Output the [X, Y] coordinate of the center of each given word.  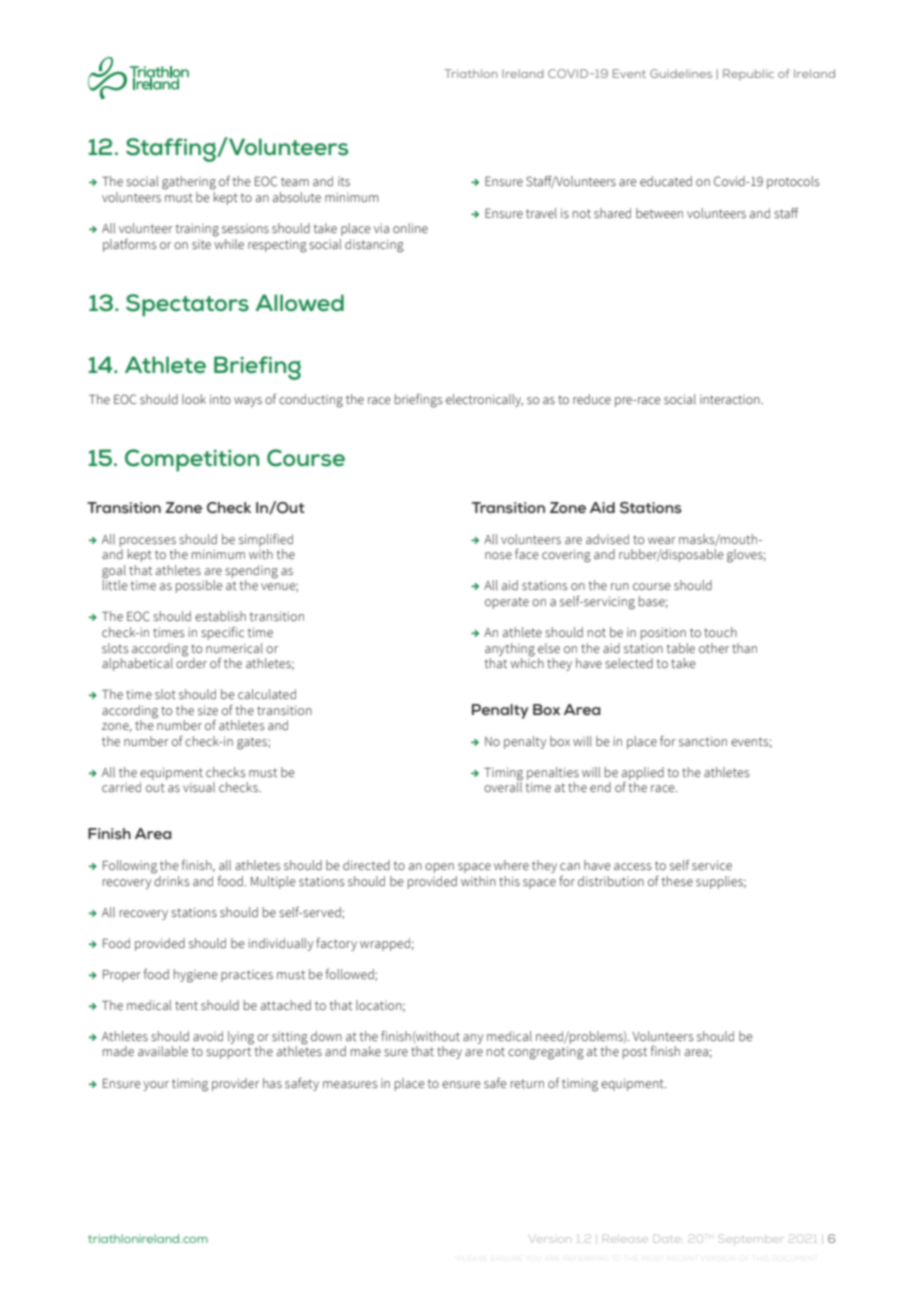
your [156, 1086]
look [194, 399]
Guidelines [681, 73]
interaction [731, 399]
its [344, 181]
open [439, 868]
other [714, 648]
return [527, 1083]
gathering [189, 183]
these [677, 881]
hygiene [196, 976]
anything [510, 650]
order [191, 662]
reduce [592, 399]
